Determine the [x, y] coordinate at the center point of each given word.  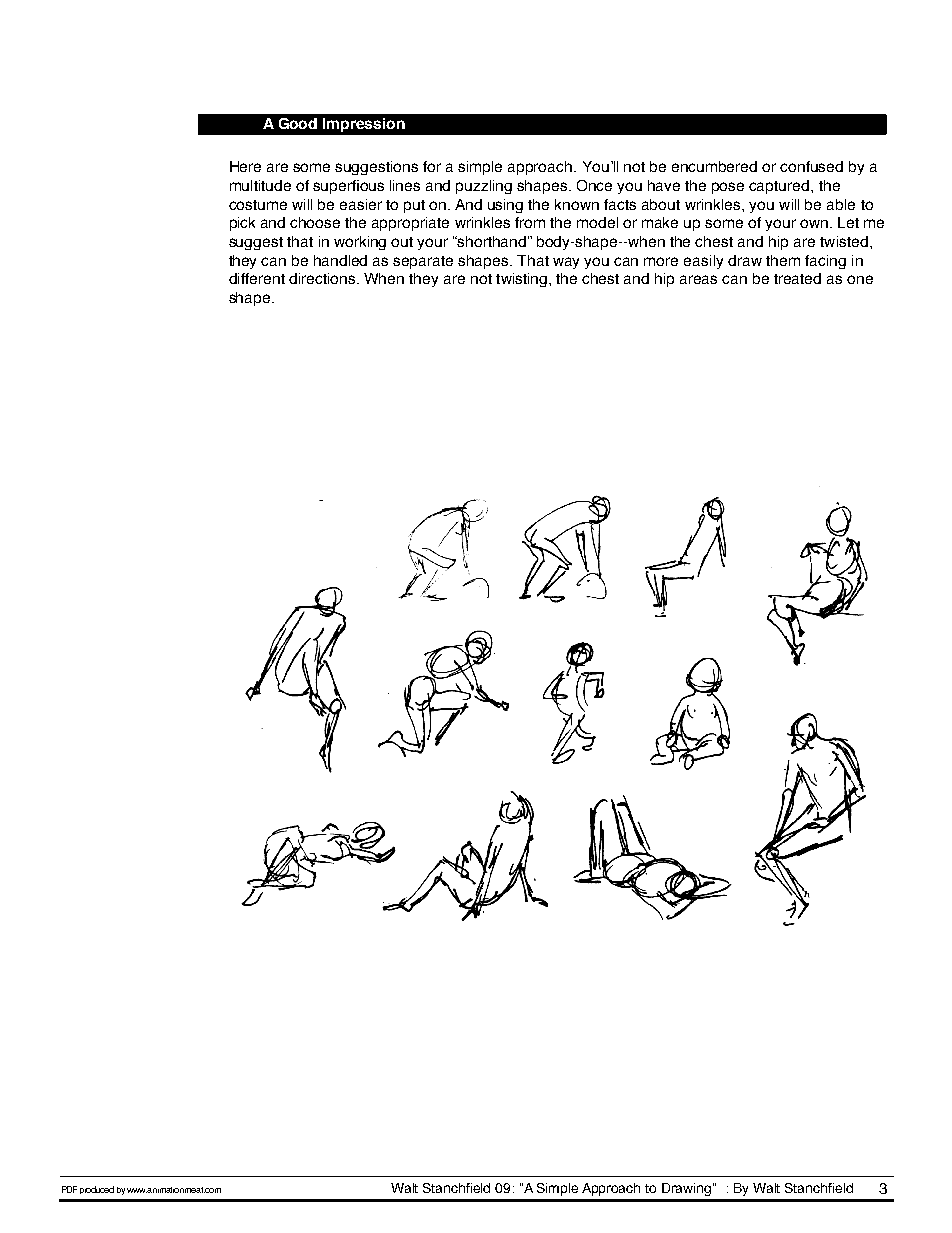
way [566, 263]
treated [797, 278]
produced [97, 1190]
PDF [69, 1189]
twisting [523, 280]
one [860, 279]
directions [323, 278]
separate [423, 262]
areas [698, 279]
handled [340, 260]
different [257, 278]
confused [811, 166]
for [432, 166]
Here [245, 166]
